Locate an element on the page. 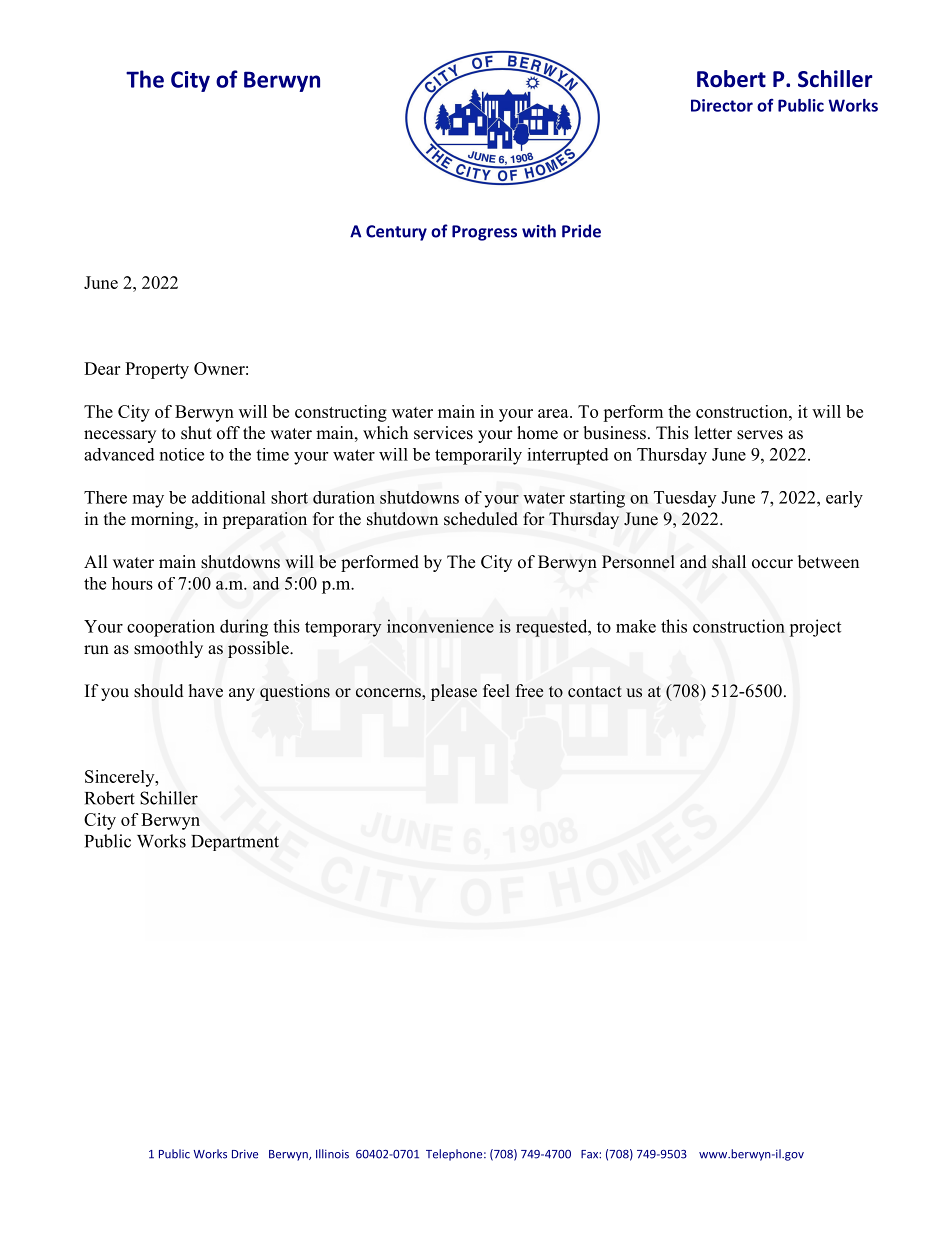 The height and width of the document is (1233, 952). Illinois is located at coordinates (332, 1154).
